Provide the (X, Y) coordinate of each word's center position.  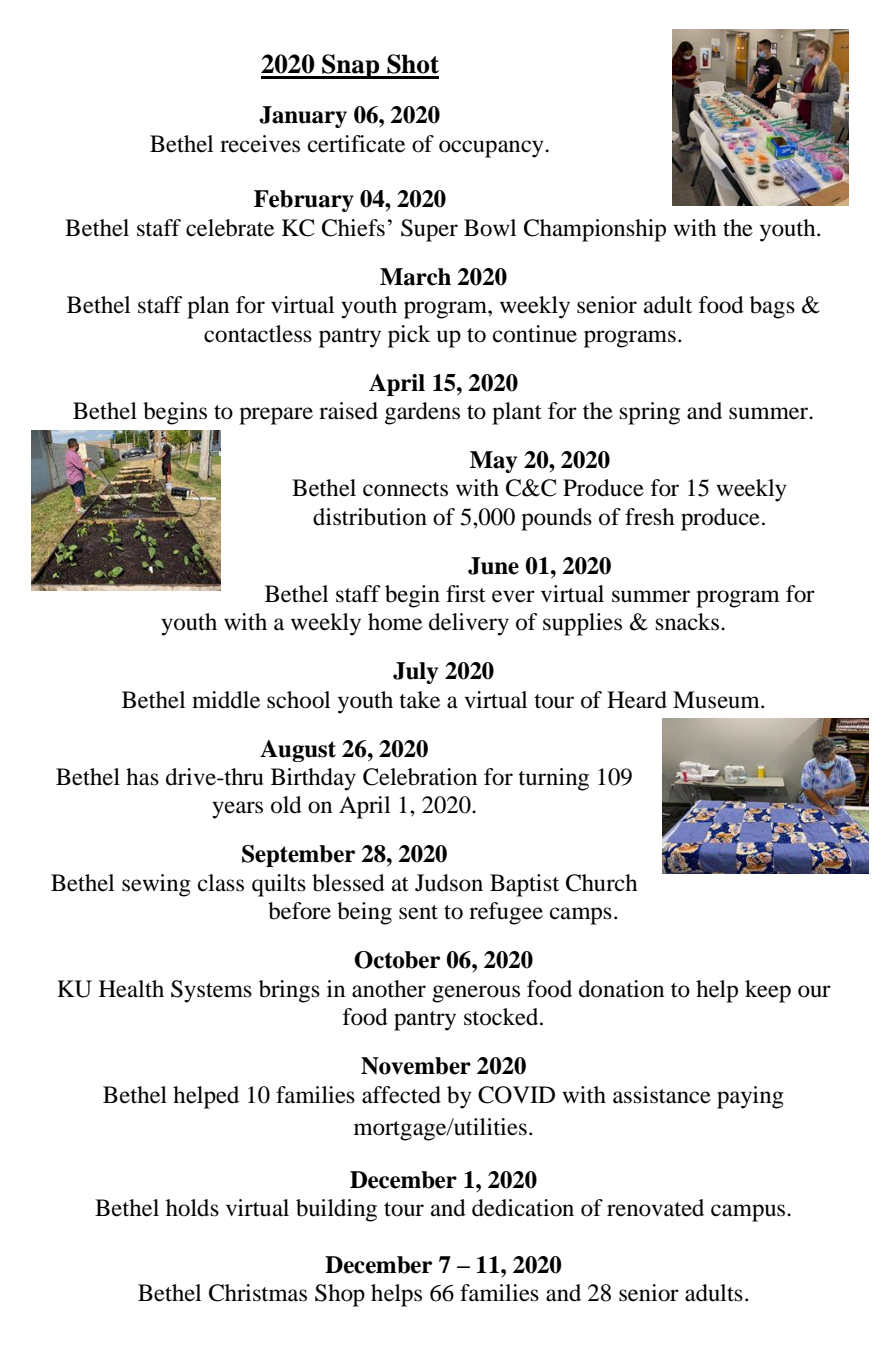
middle (226, 700)
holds (192, 1208)
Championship (595, 230)
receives (260, 144)
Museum (717, 700)
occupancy (492, 149)
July (415, 673)
